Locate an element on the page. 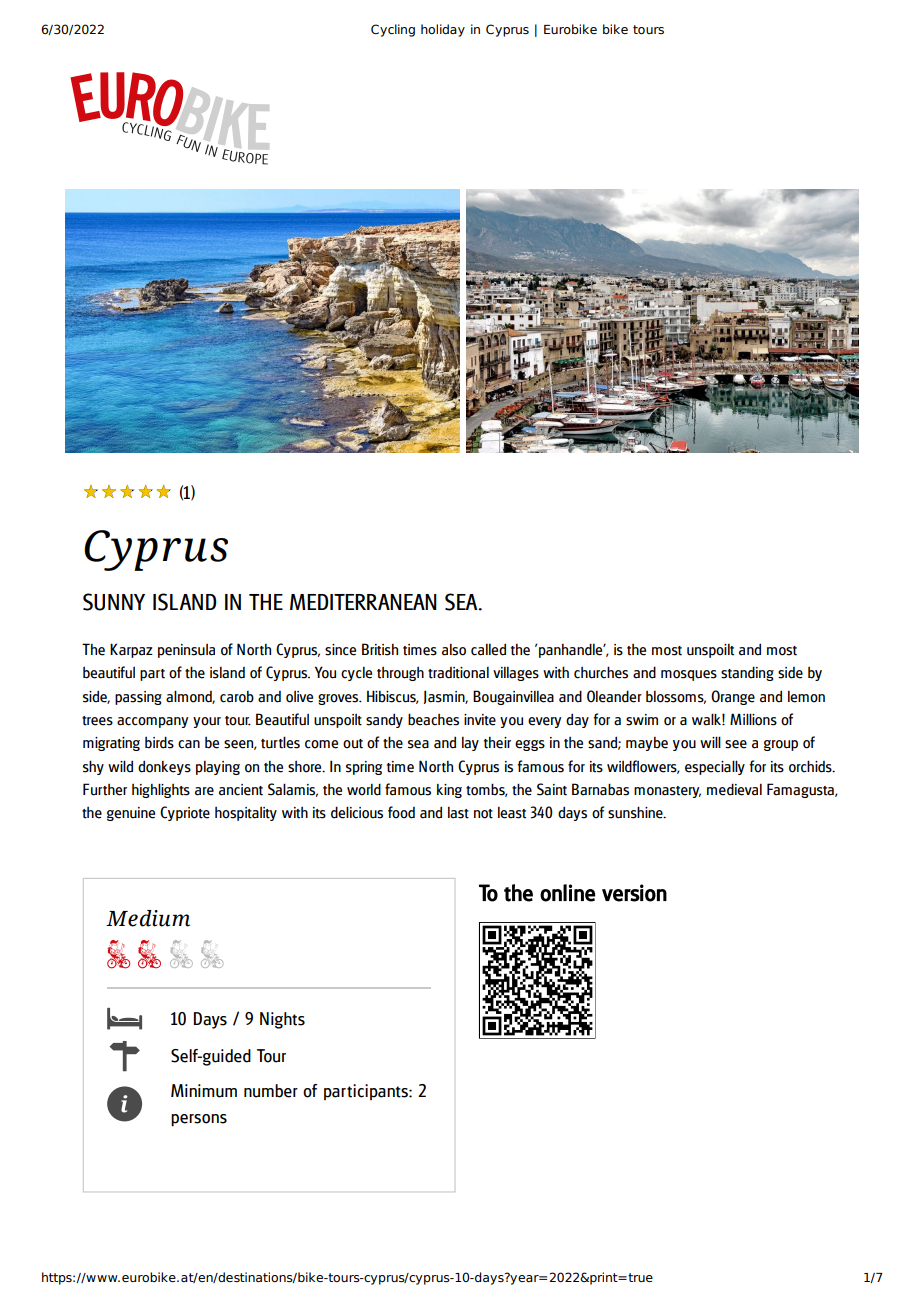  Minimum is located at coordinates (204, 1091).
